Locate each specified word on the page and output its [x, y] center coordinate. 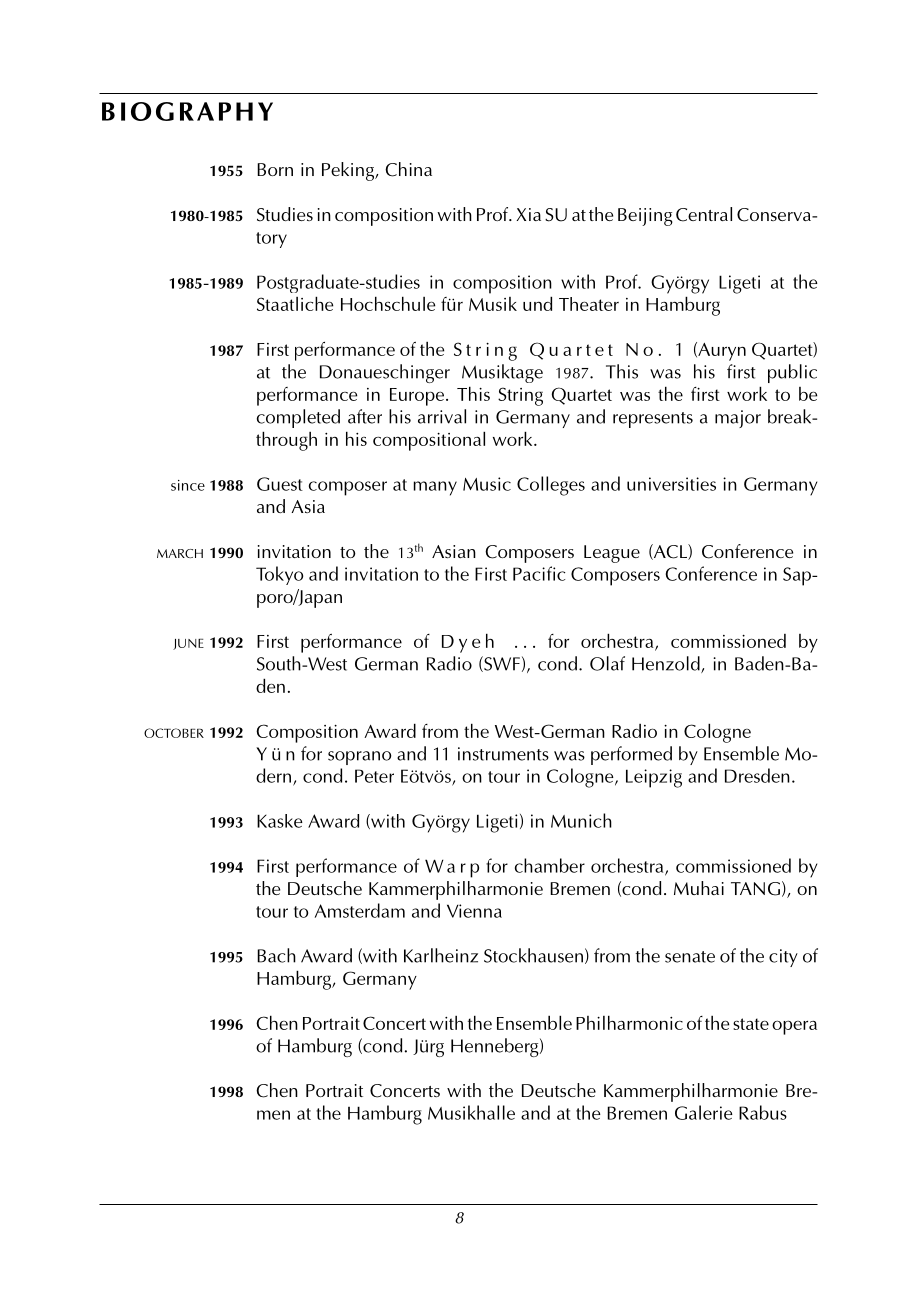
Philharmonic [629, 1022]
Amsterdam [360, 910]
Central [704, 214]
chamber [550, 865]
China [408, 169]
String [520, 396]
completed [298, 418]
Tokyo [279, 575]
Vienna [474, 911]
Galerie [704, 1112]
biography [187, 111]
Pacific [539, 573]
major [738, 419]
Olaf [607, 663]
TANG [755, 889]
